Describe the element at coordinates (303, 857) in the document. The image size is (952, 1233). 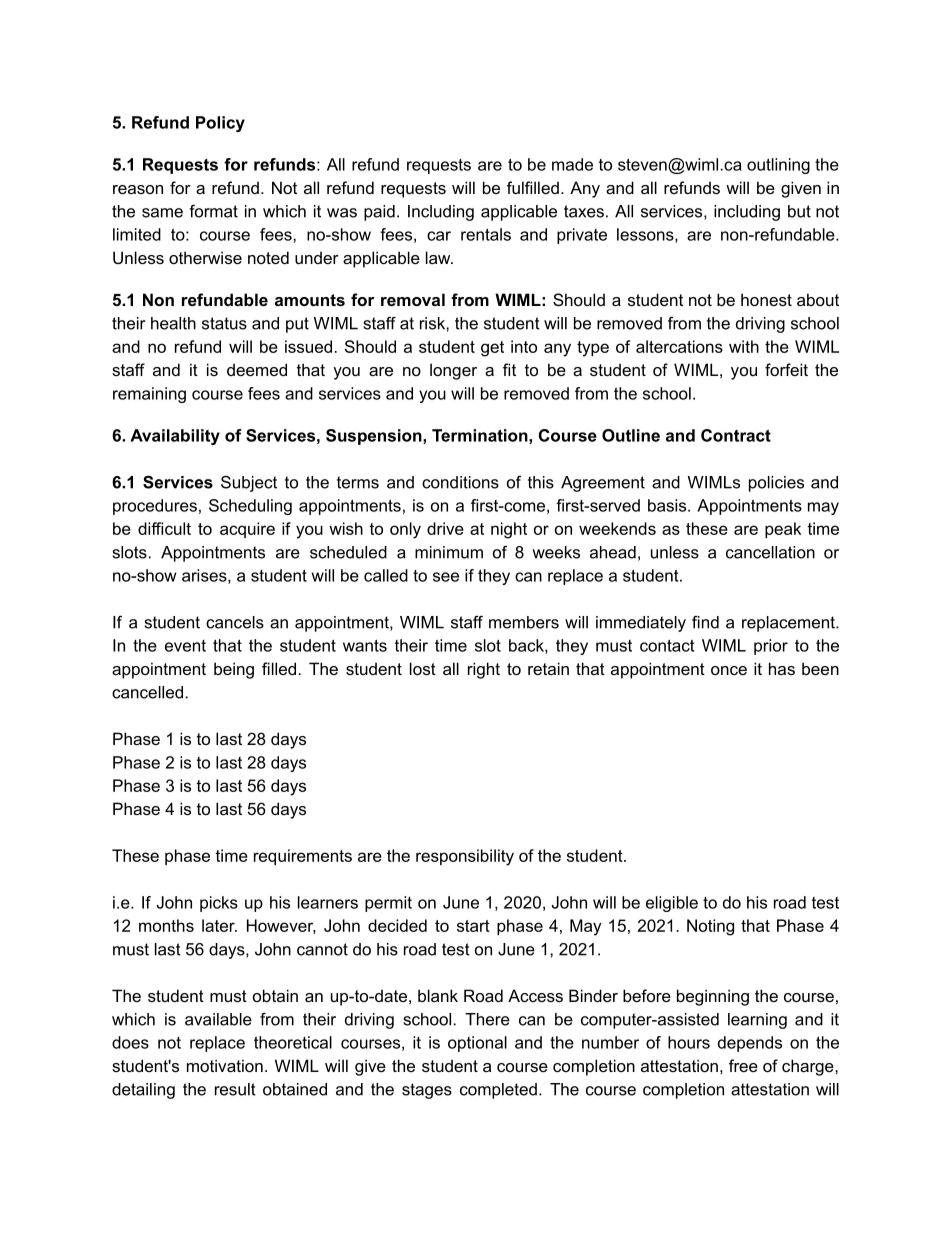
I see `requirements` at that location.
